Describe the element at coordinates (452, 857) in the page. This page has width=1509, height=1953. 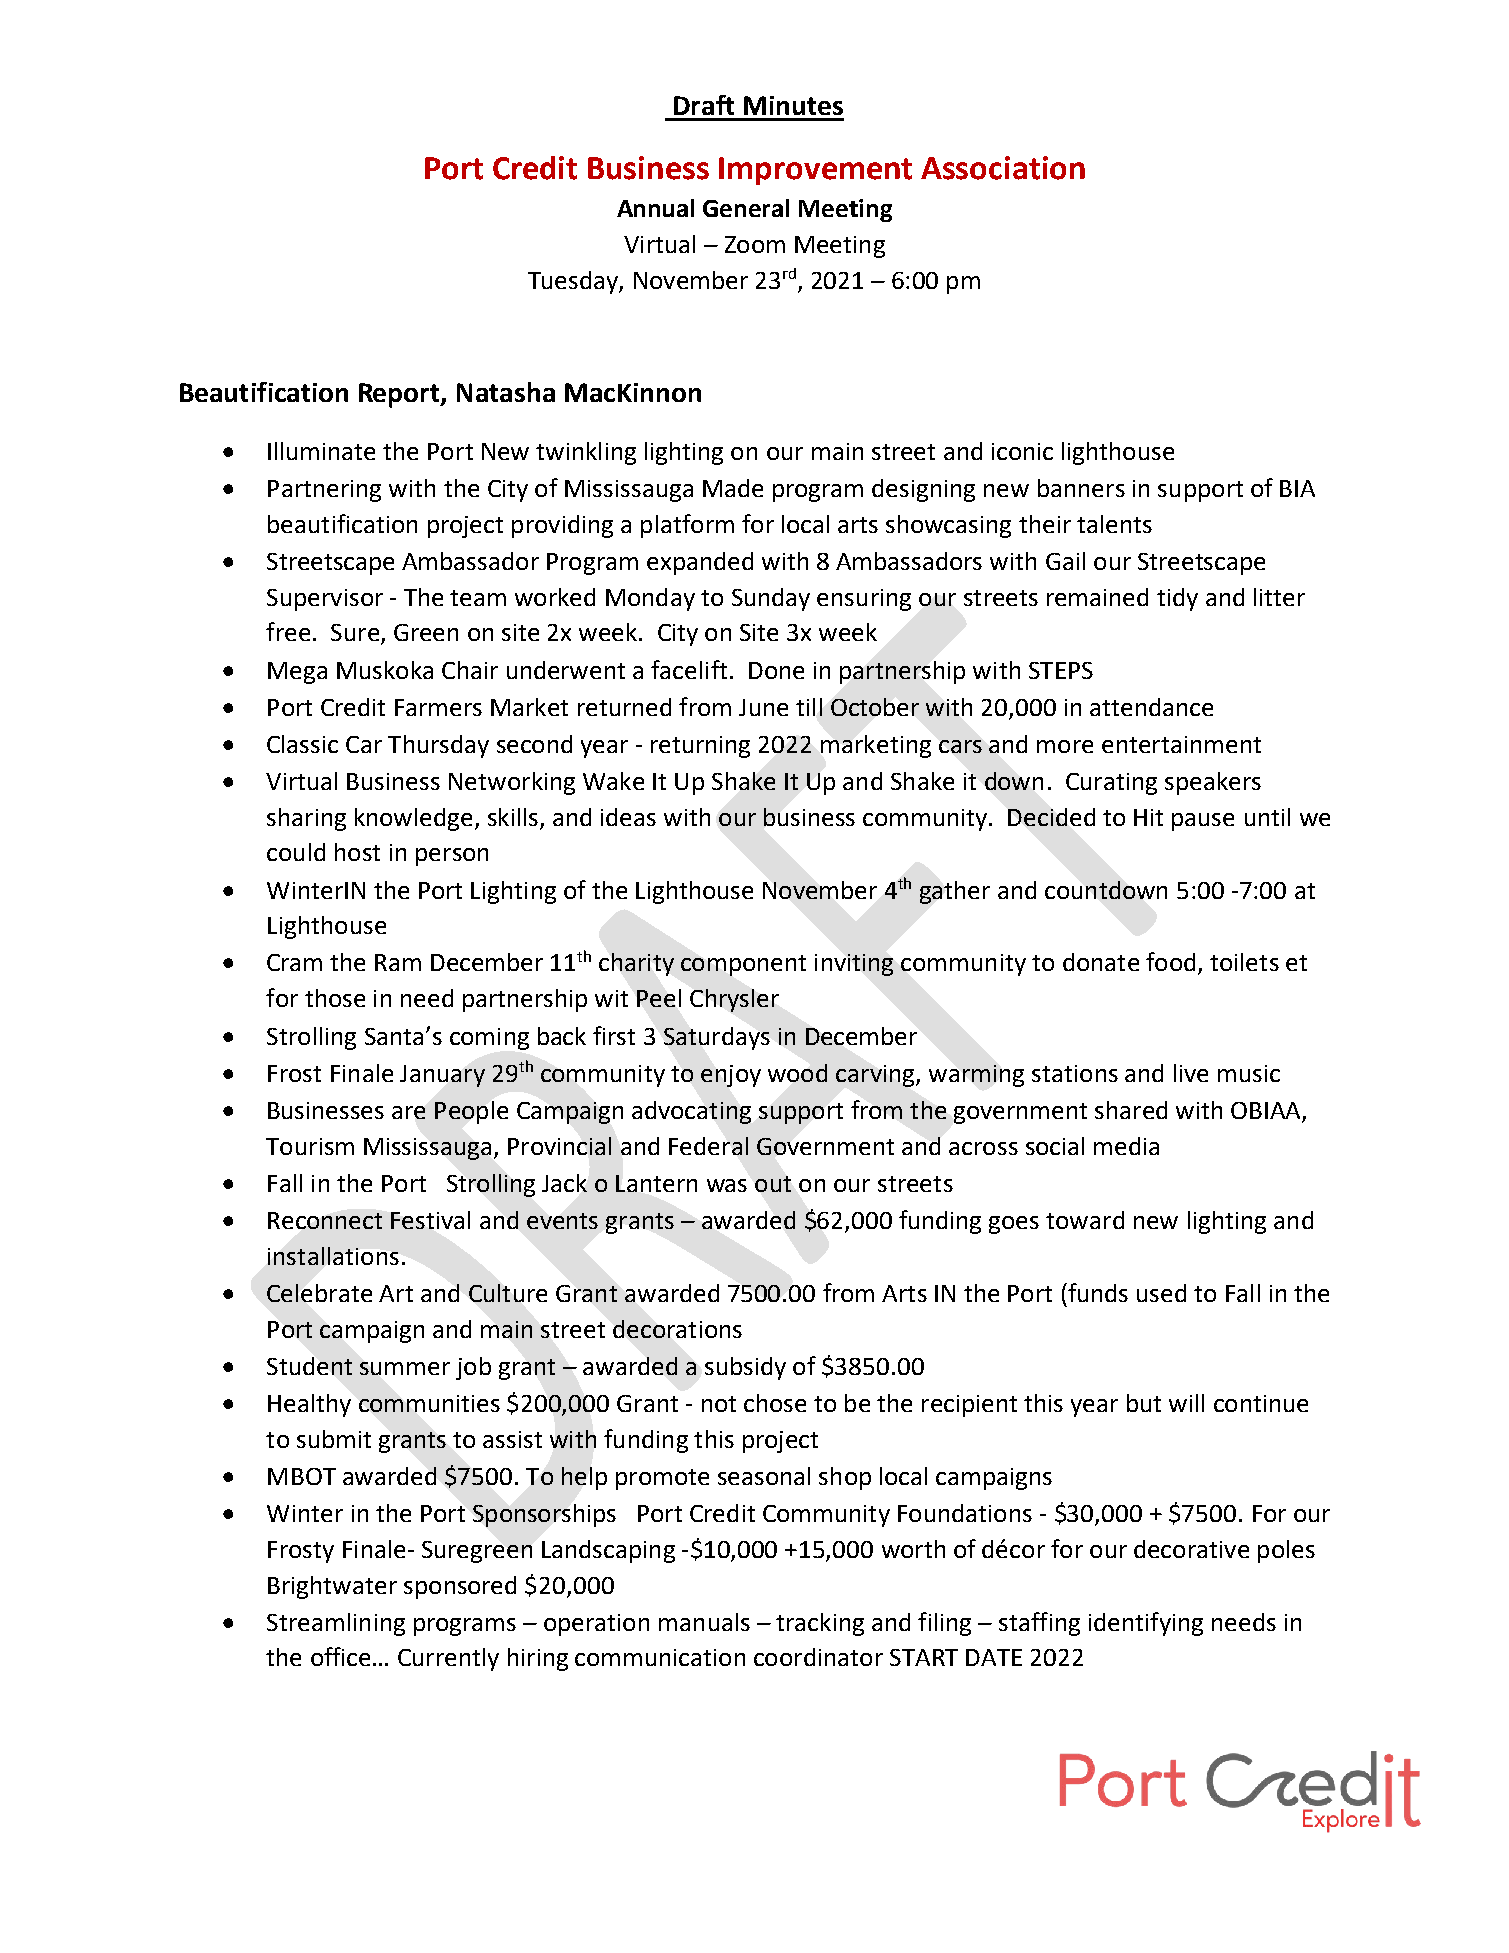
I see `person` at that location.
